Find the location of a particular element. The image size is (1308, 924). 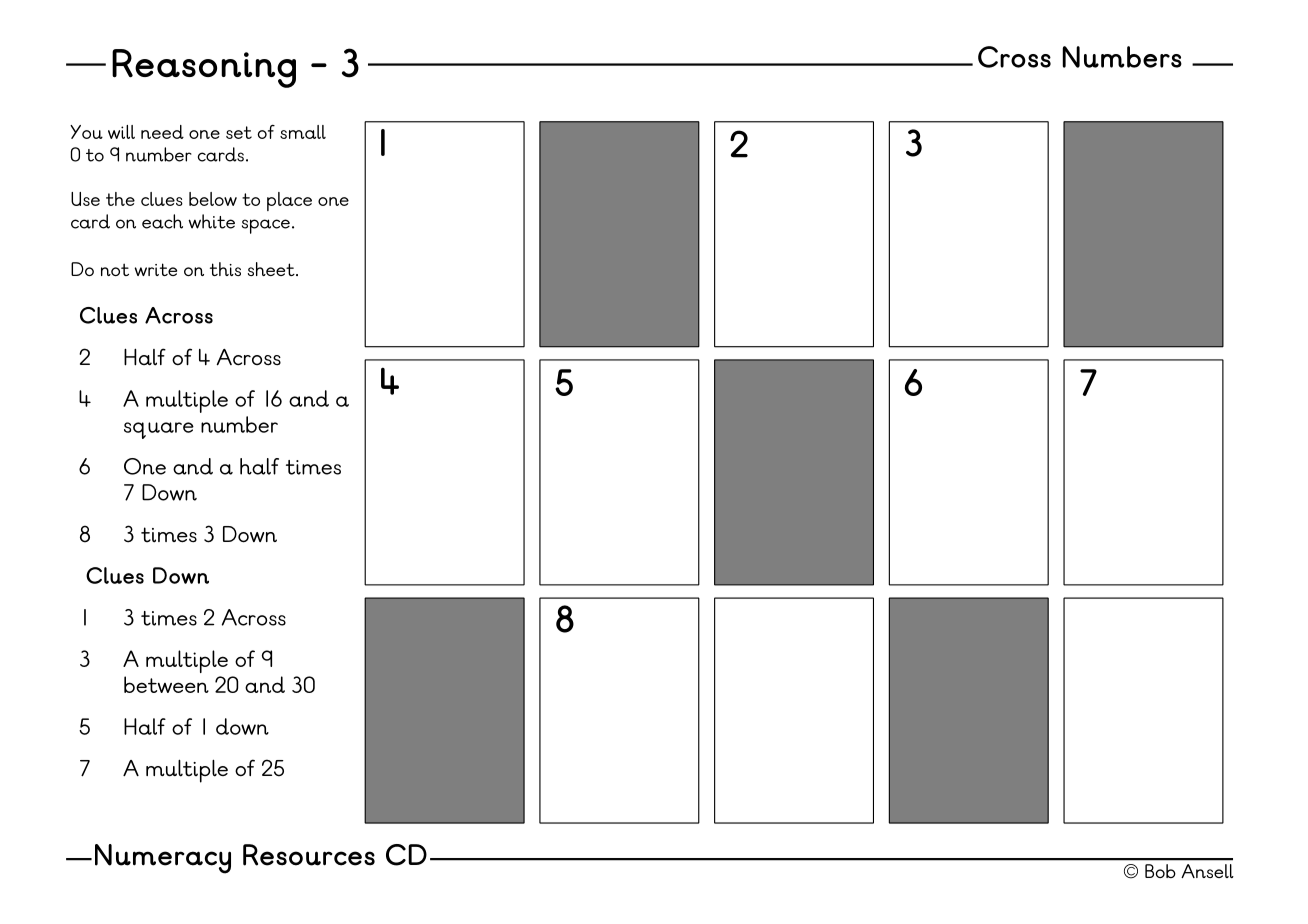

write is located at coordinates (156, 269).
